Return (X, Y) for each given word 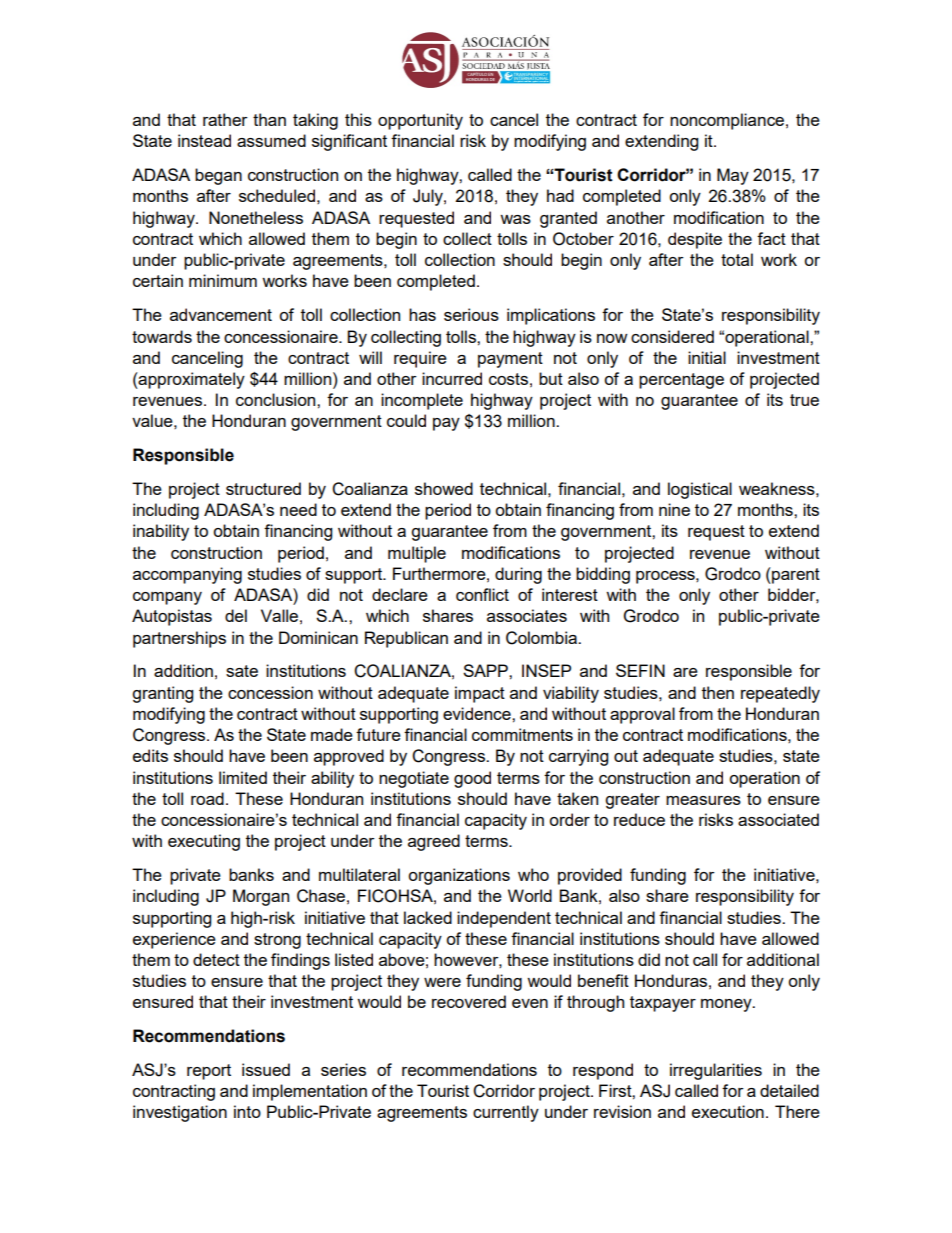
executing (204, 842)
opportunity (420, 121)
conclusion (277, 399)
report (209, 1072)
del (236, 615)
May (733, 176)
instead (204, 140)
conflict (482, 594)
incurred (452, 378)
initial (707, 357)
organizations (459, 876)
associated (778, 819)
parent (795, 575)
